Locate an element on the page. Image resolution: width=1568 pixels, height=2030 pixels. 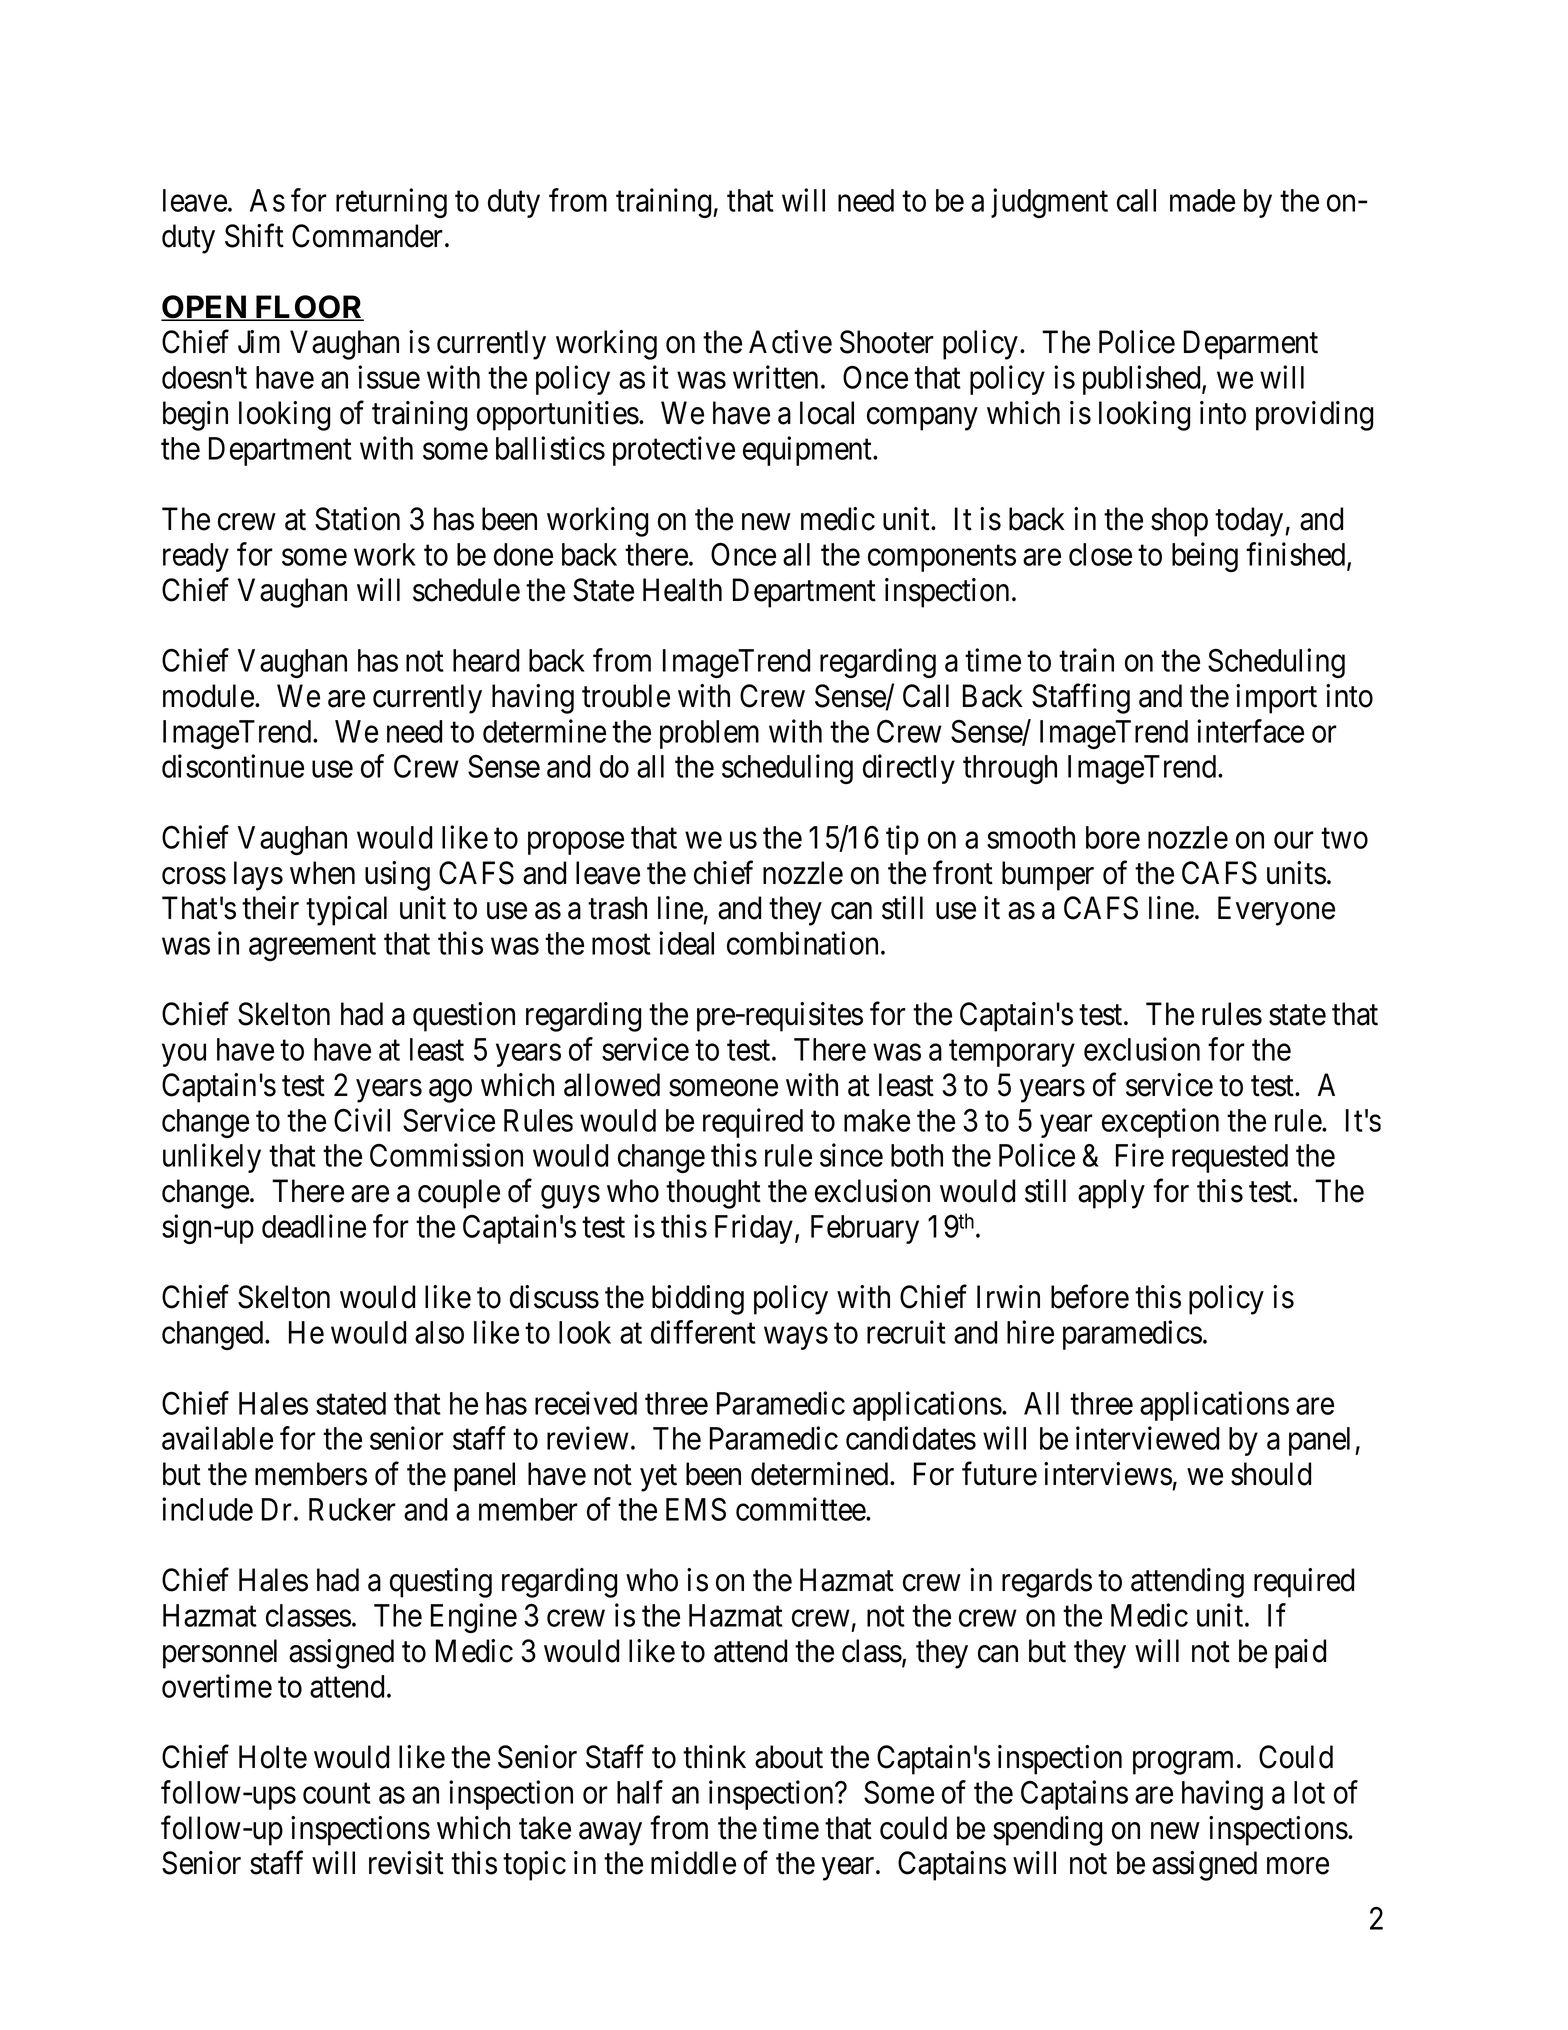
made is located at coordinates (1202, 200).
